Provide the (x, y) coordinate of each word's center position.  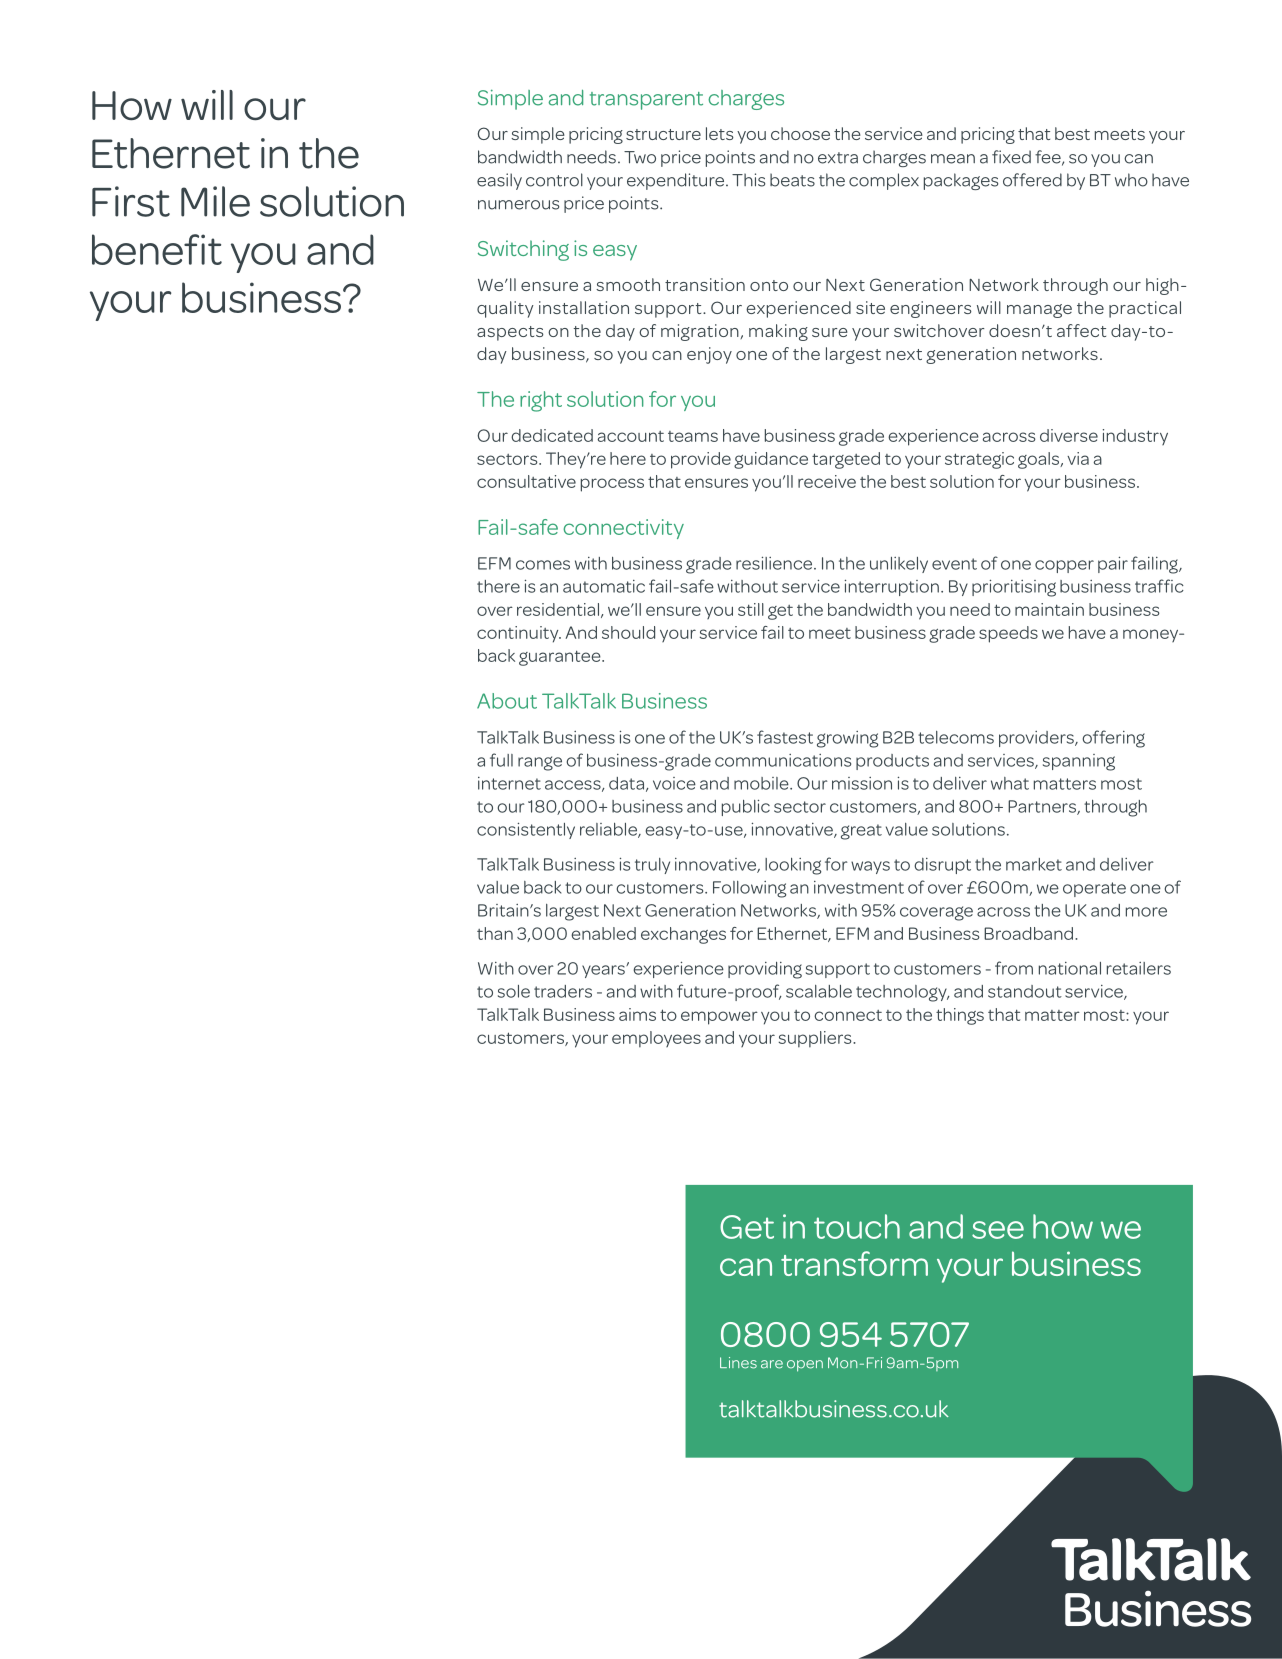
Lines (738, 1363)
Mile (215, 201)
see (998, 1230)
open (805, 1366)
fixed (1011, 157)
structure (663, 134)
